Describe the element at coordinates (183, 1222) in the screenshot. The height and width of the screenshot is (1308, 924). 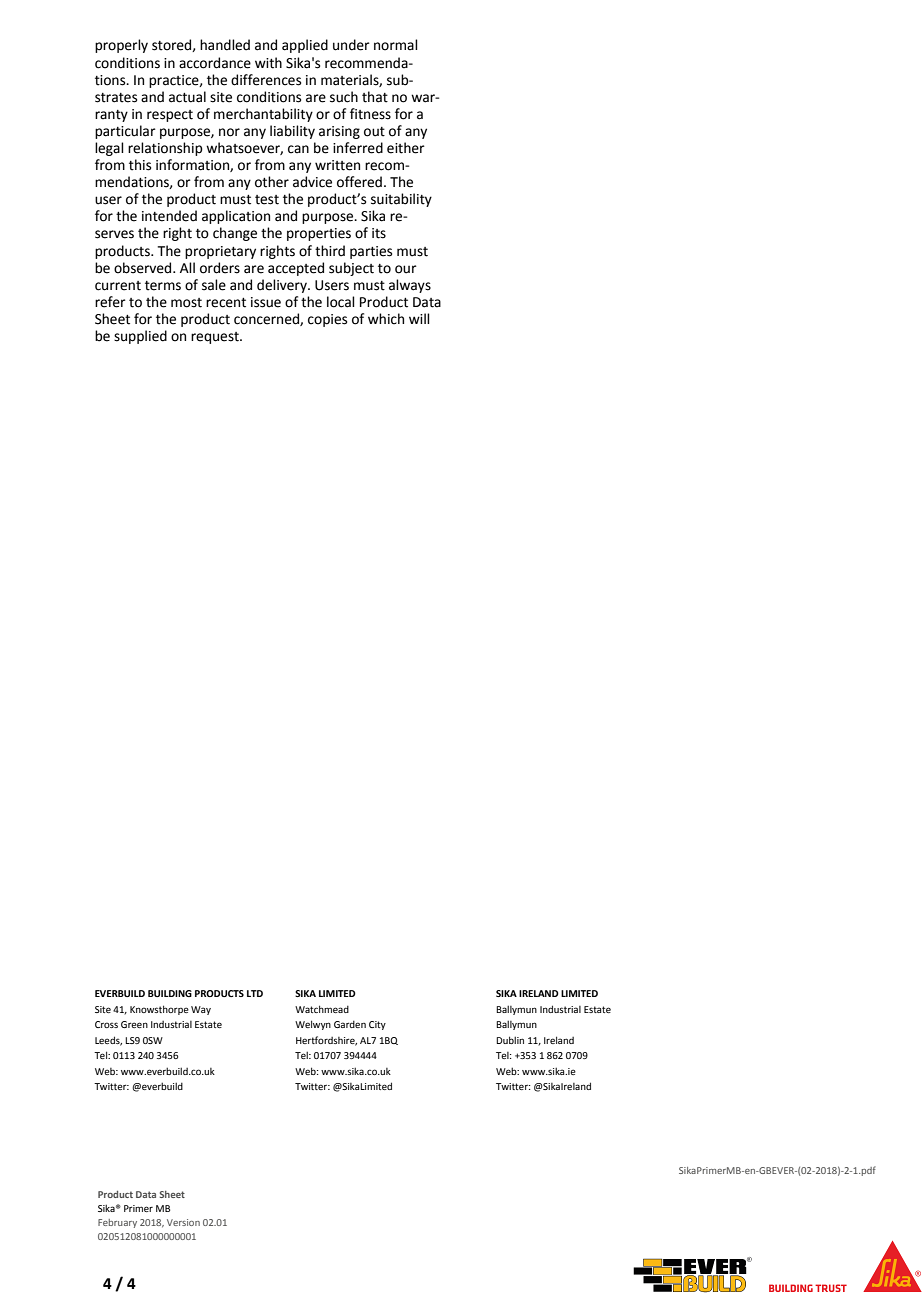
I see `Version` at that location.
